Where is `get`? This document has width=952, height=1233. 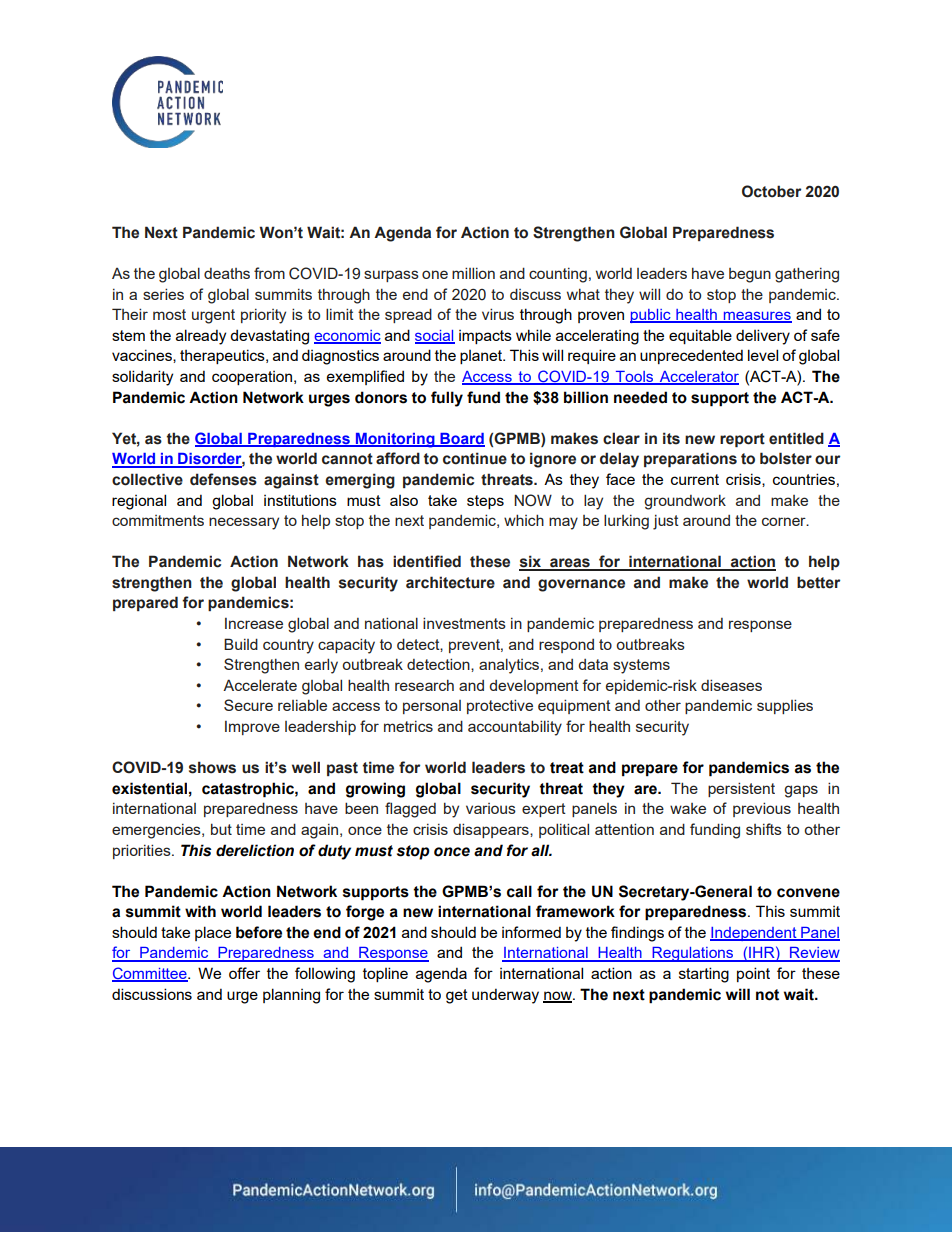 get is located at coordinates (457, 996).
